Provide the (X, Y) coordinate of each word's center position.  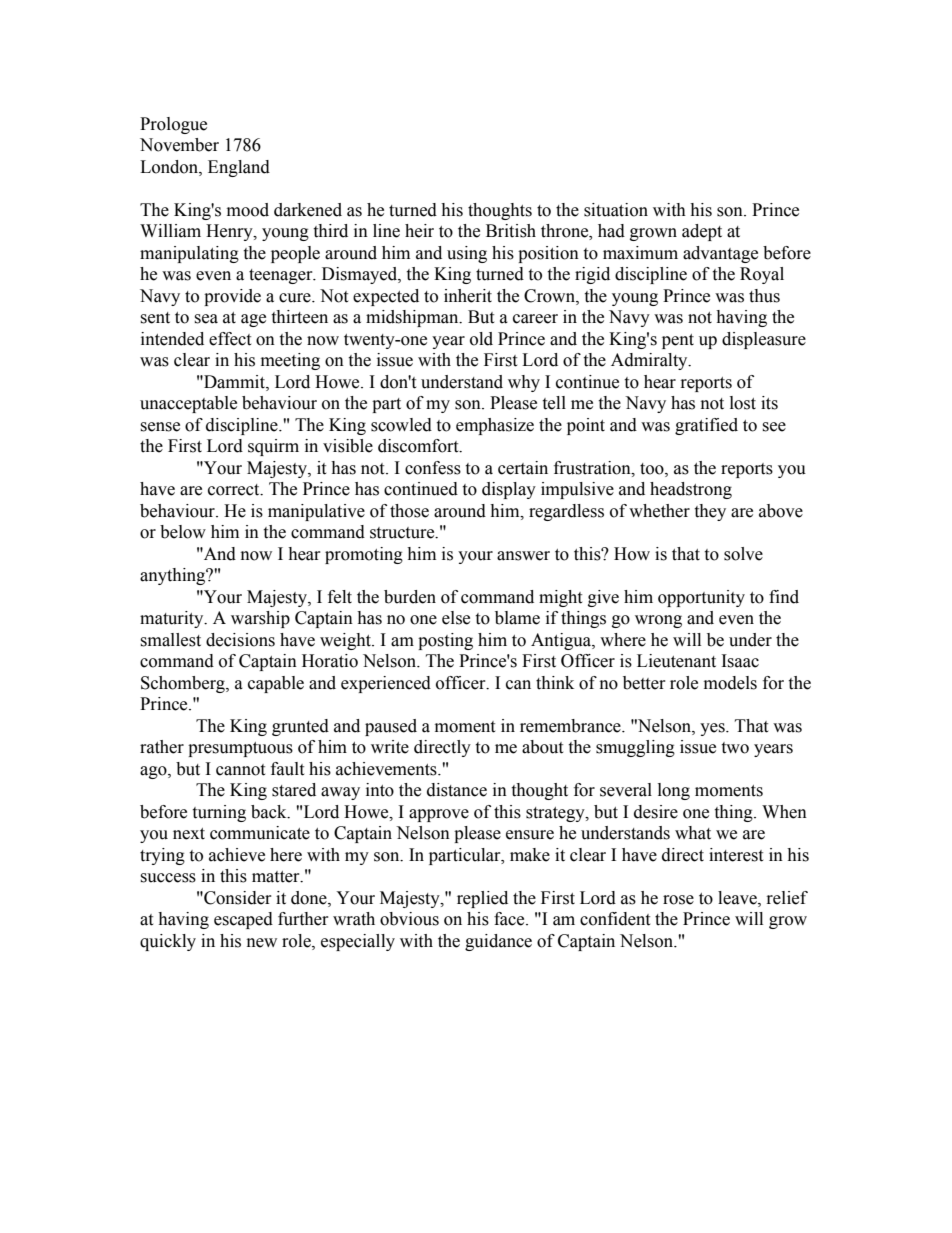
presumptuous (240, 749)
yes (713, 729)
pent (678, 341)
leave (738, 898)
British (511, 231)
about (542, 747)
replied (482, 899)
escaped (243, 920)
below (183, 532)
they (710, 512)
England (239, 168)
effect (230, 339)
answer (523, 556)
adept (702, 232)
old (481, 339)
